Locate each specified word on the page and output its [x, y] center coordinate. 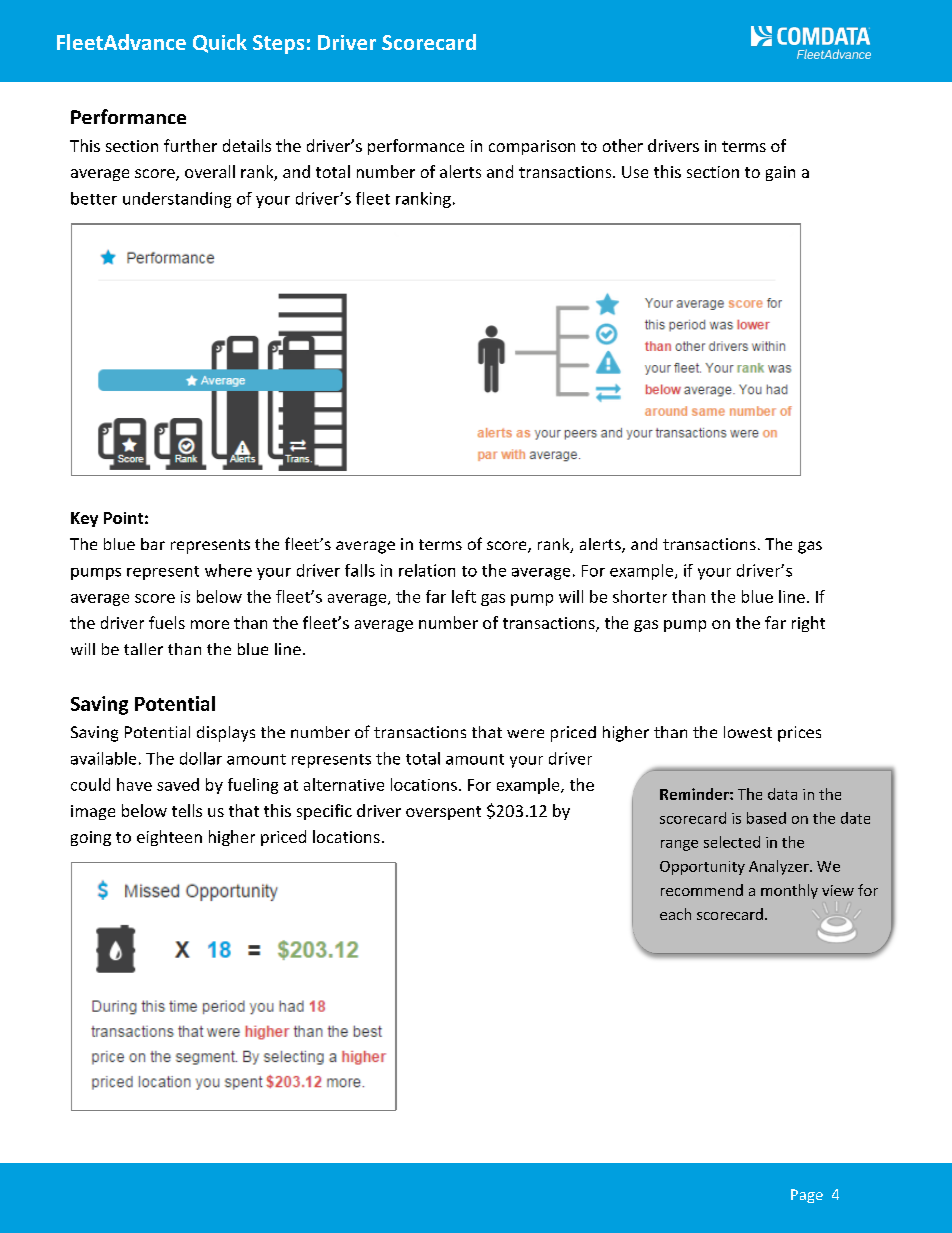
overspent [443, 813]
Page [807, 1196]
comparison [532, 147]
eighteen [169, 838]
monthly [789, 891]
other [623, 145]
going [91, 838]
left [464, 596]
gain [780, 173]
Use [635, 172]
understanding [177, 200]
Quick [220, 43]
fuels [167, 622]
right [808, 624]
